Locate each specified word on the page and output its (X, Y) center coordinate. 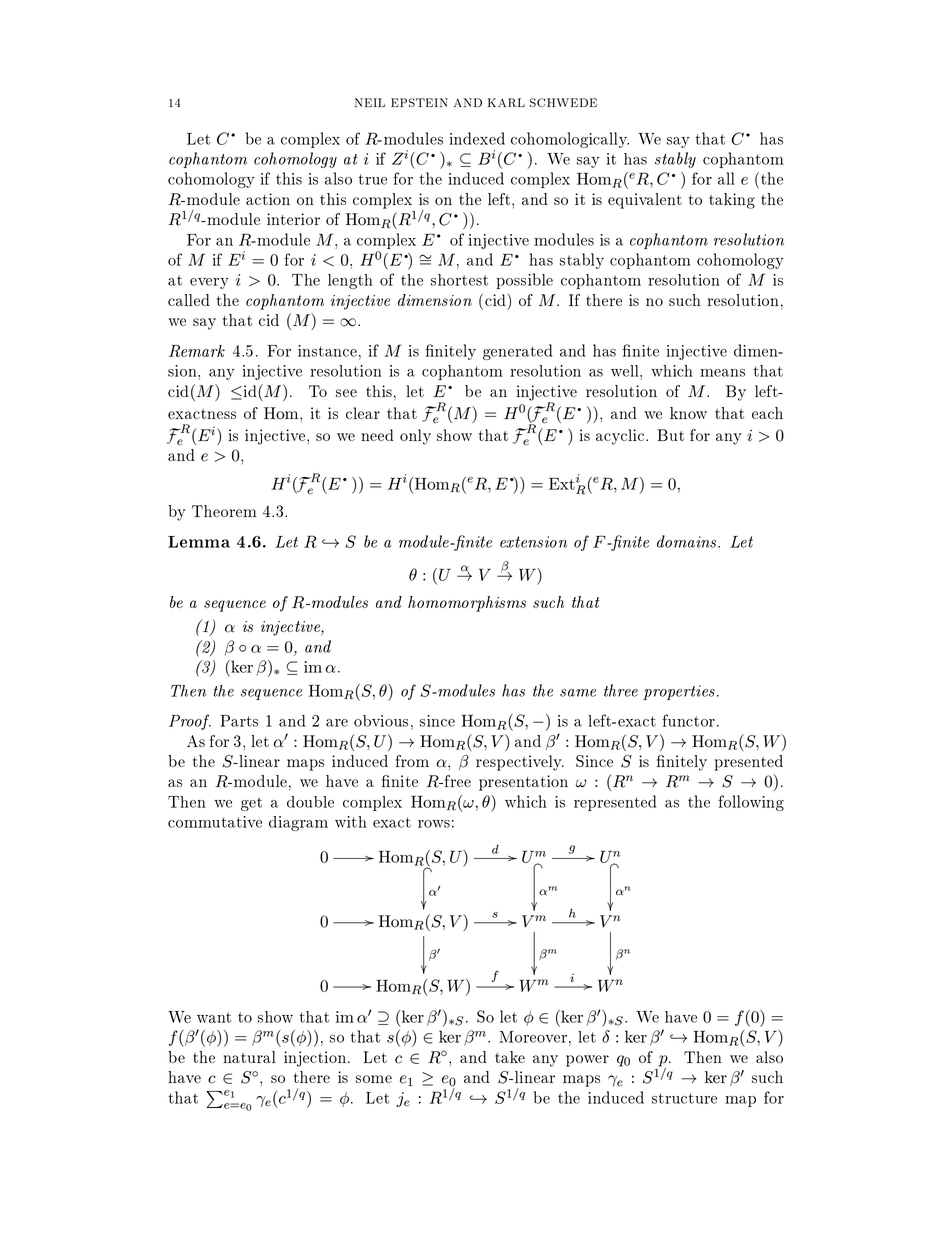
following (751, 803)
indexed (477, 138)
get (251, 804)
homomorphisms (467, 604)
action (268, 199)
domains (688, 541)
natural (249, 1057)
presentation (523, 783)
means (722, 373)
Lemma (199, 542)
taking (732, 201)
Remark (197, 351)
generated (517, 352)
